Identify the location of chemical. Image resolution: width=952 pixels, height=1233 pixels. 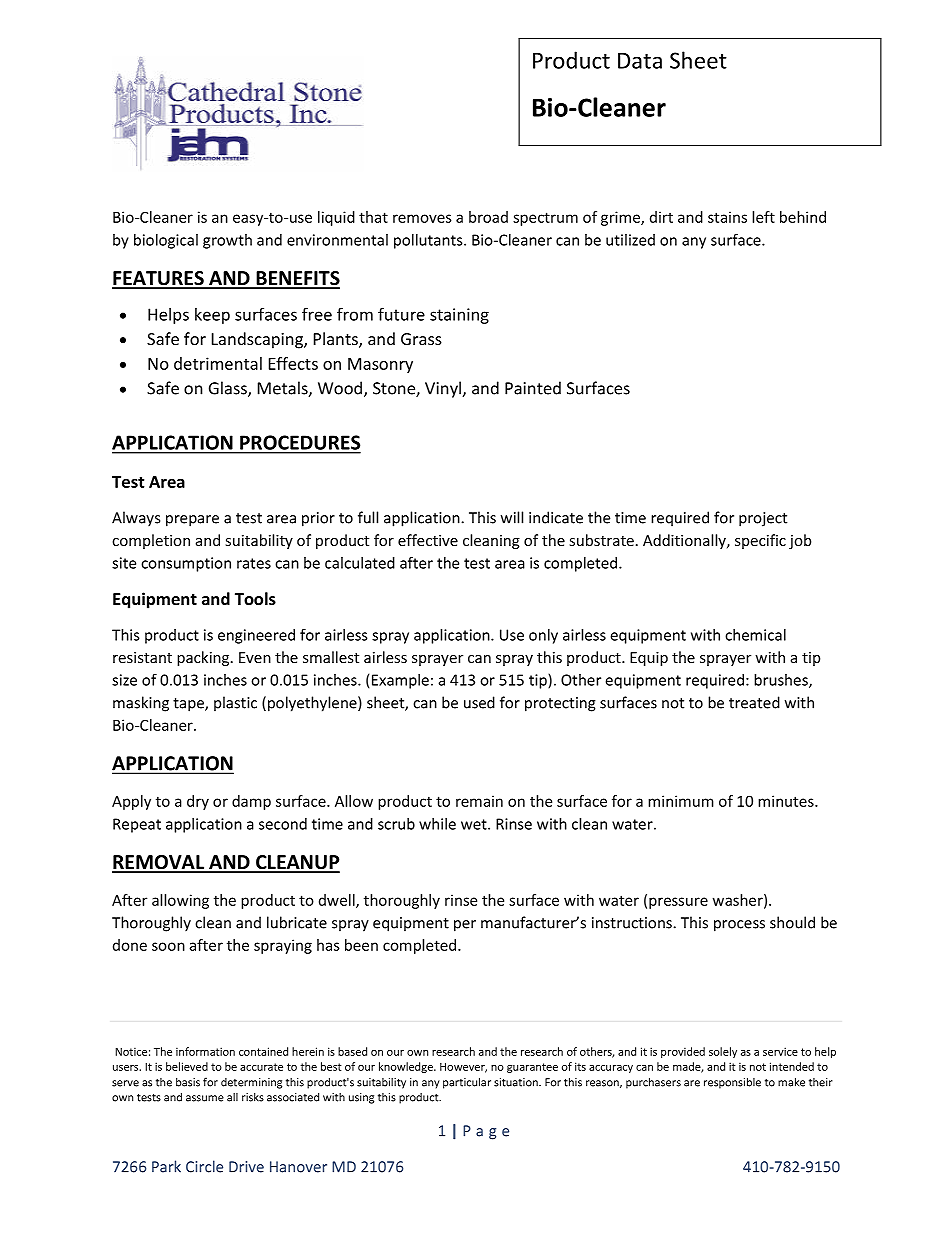
(755, 635).
